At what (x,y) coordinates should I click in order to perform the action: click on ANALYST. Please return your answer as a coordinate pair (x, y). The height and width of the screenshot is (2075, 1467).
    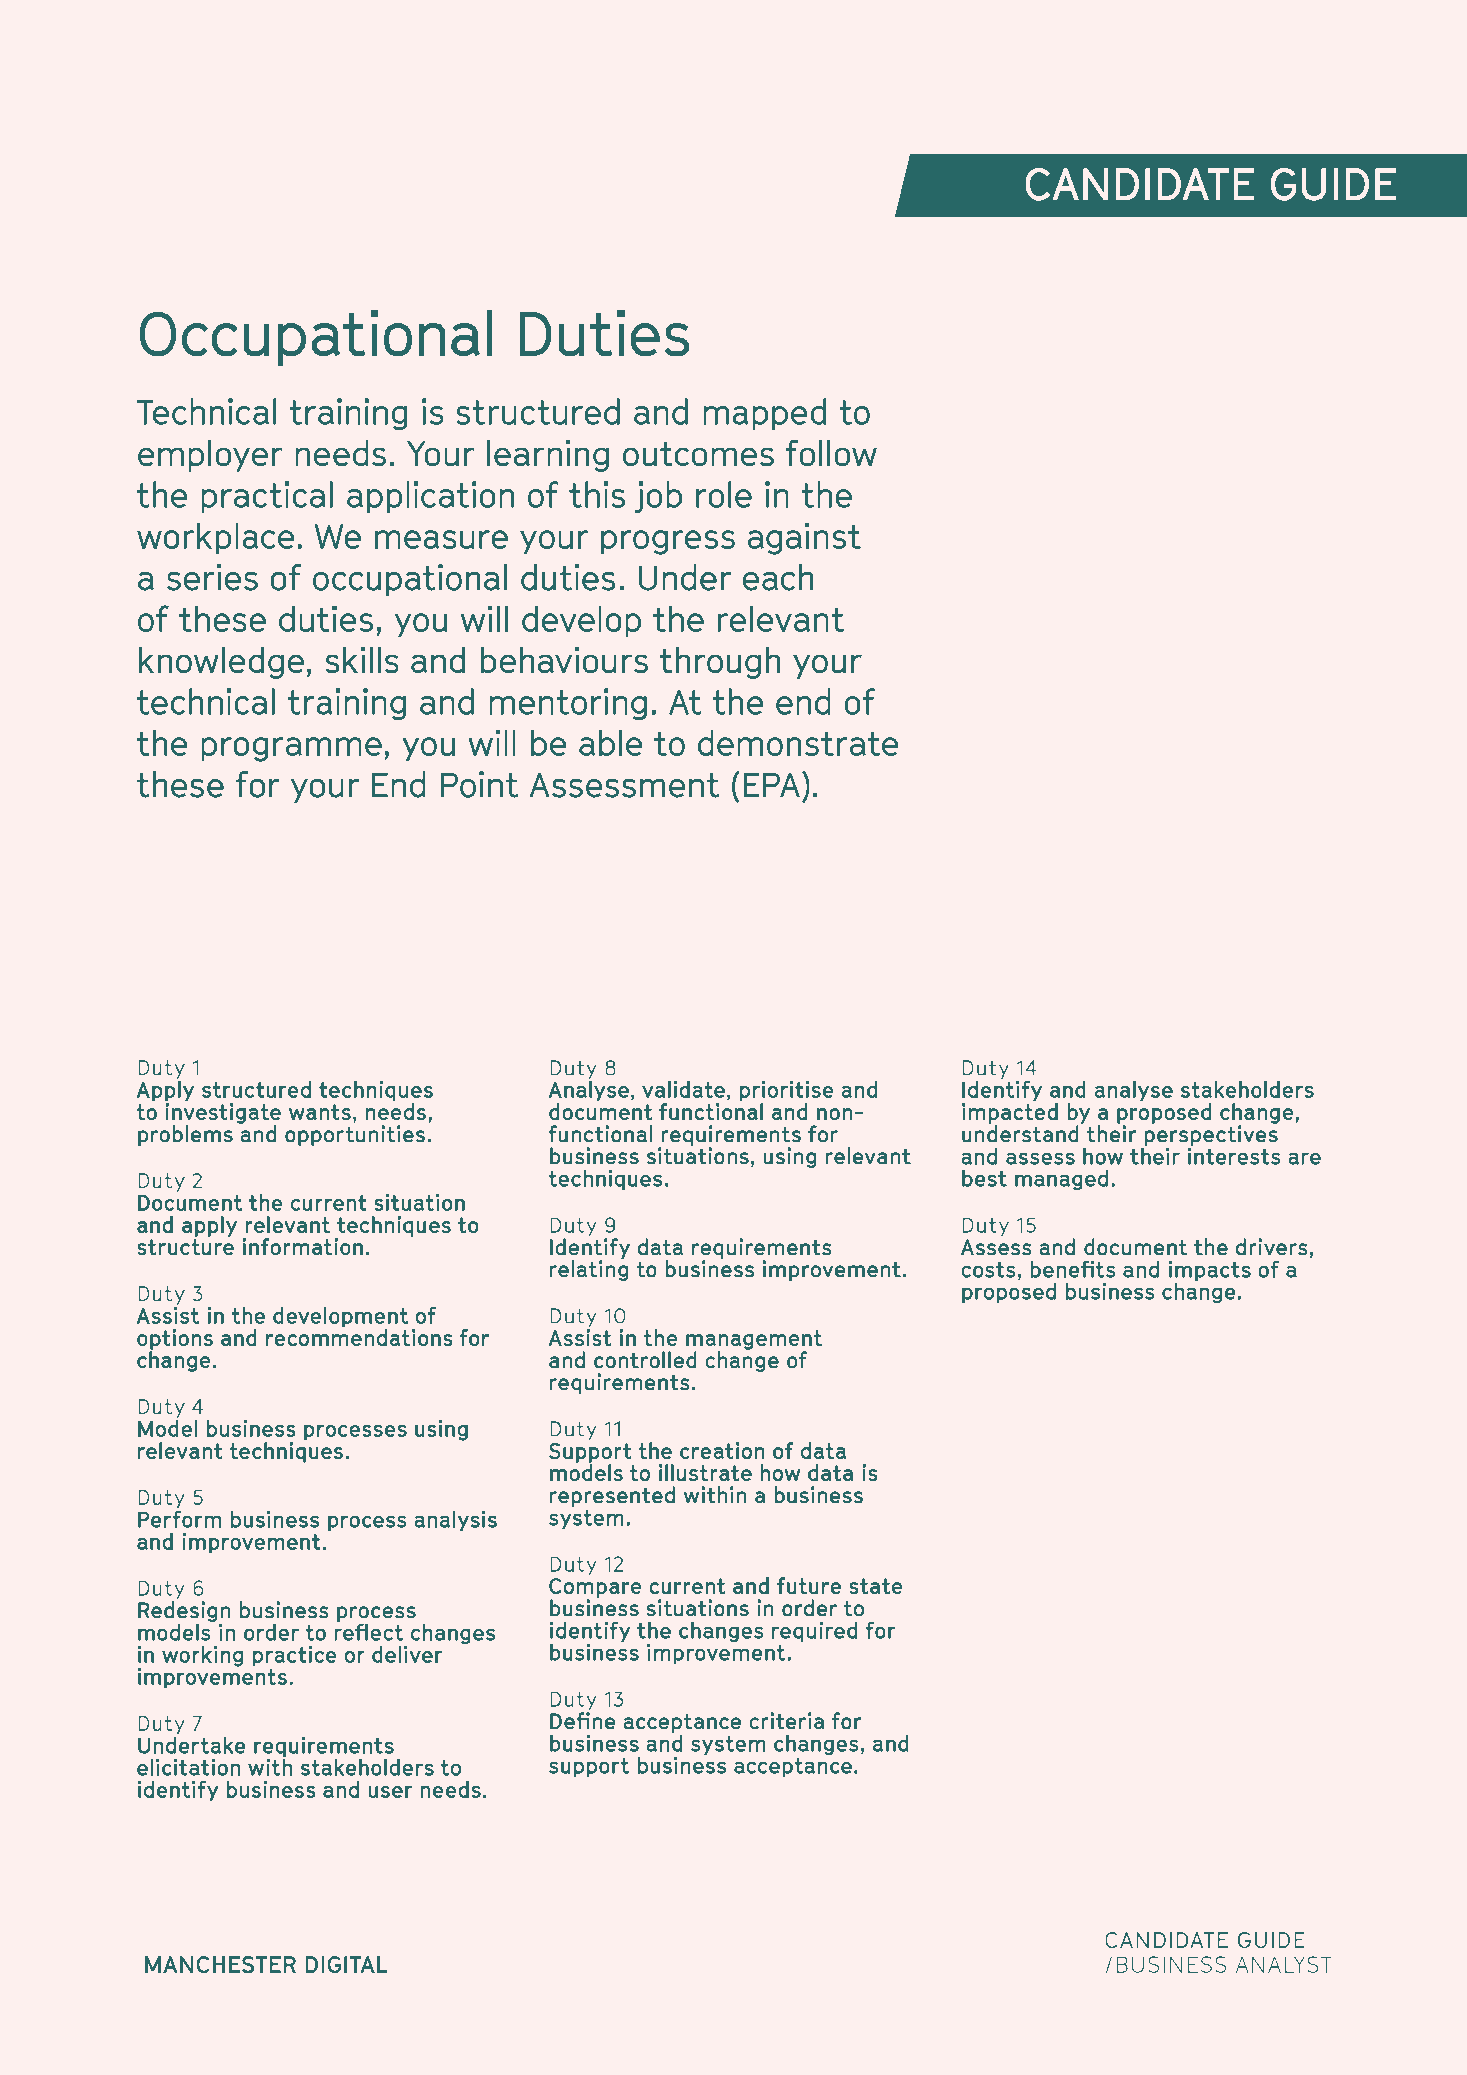
    Looking at the image, I should click on (1283, 1964).
